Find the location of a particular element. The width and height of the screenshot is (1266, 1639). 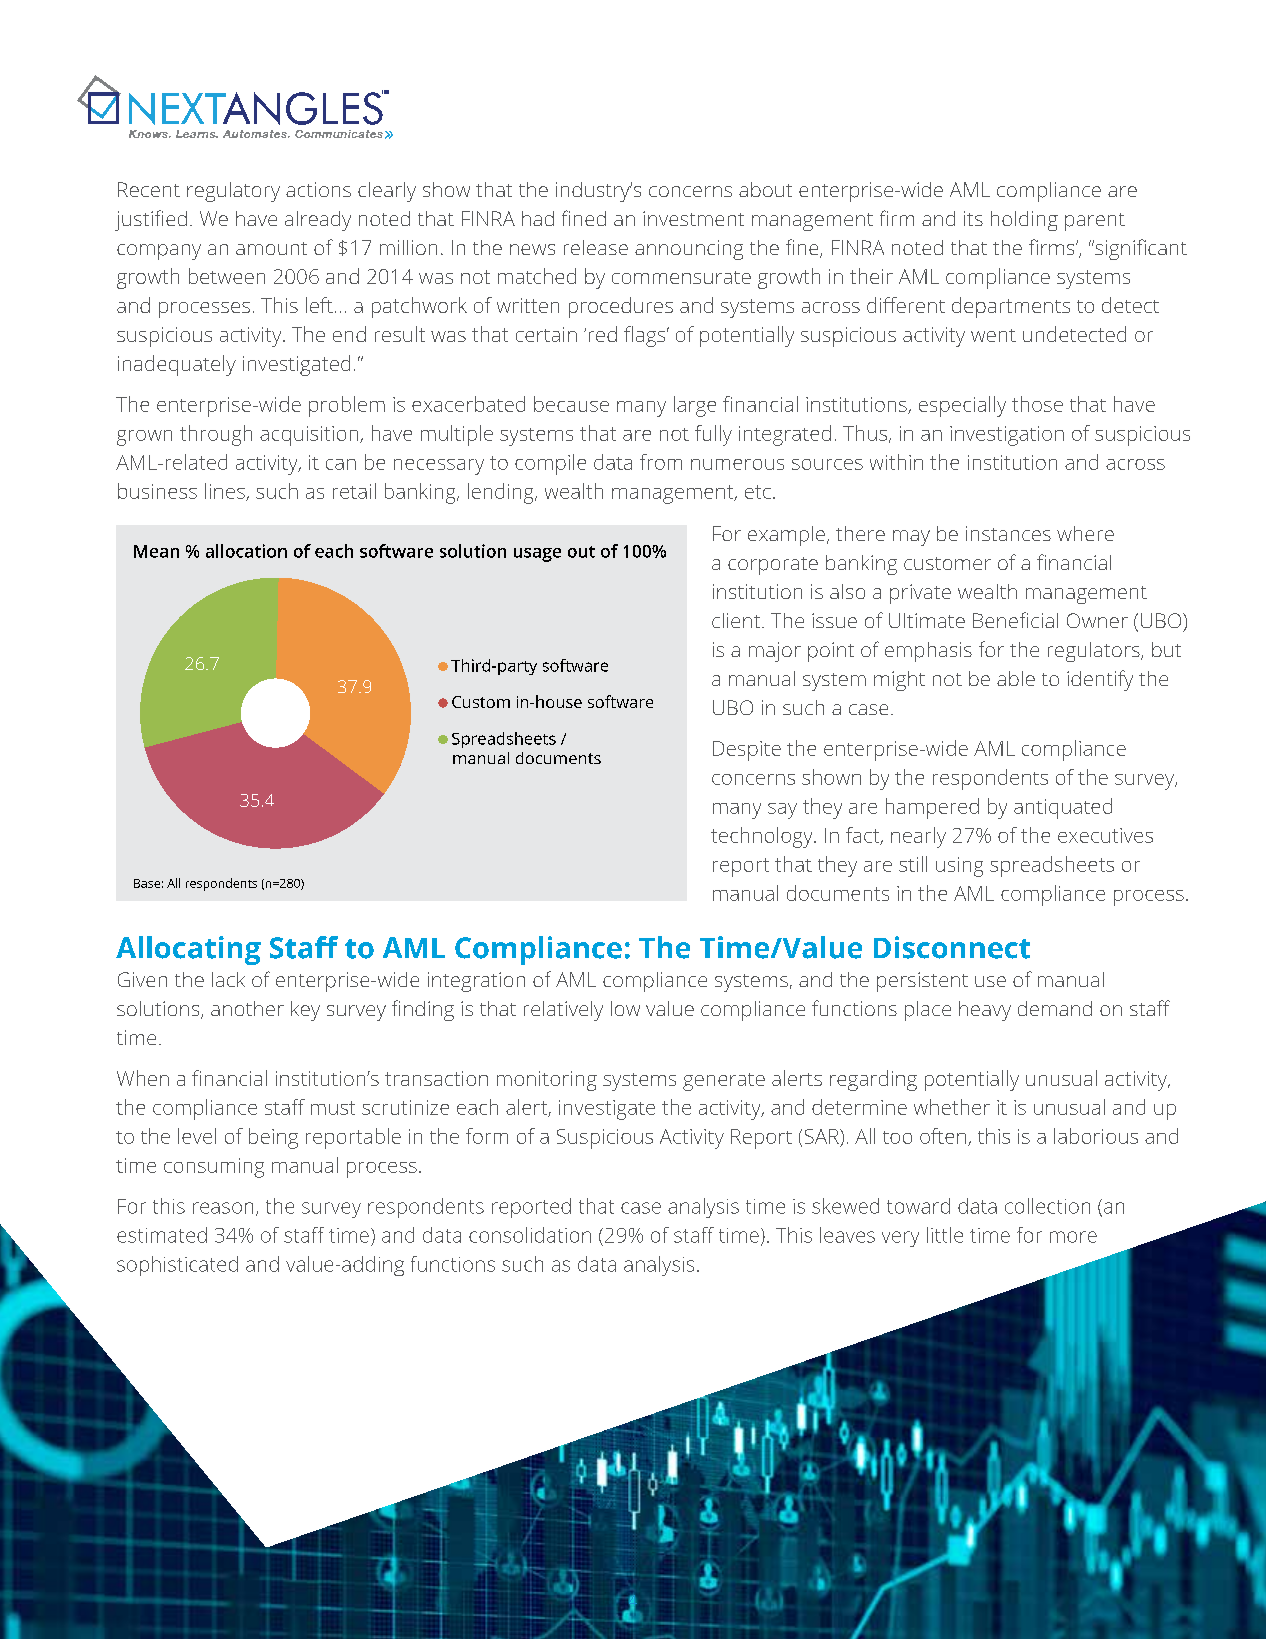

Base is located at coordinates (147, 883).
